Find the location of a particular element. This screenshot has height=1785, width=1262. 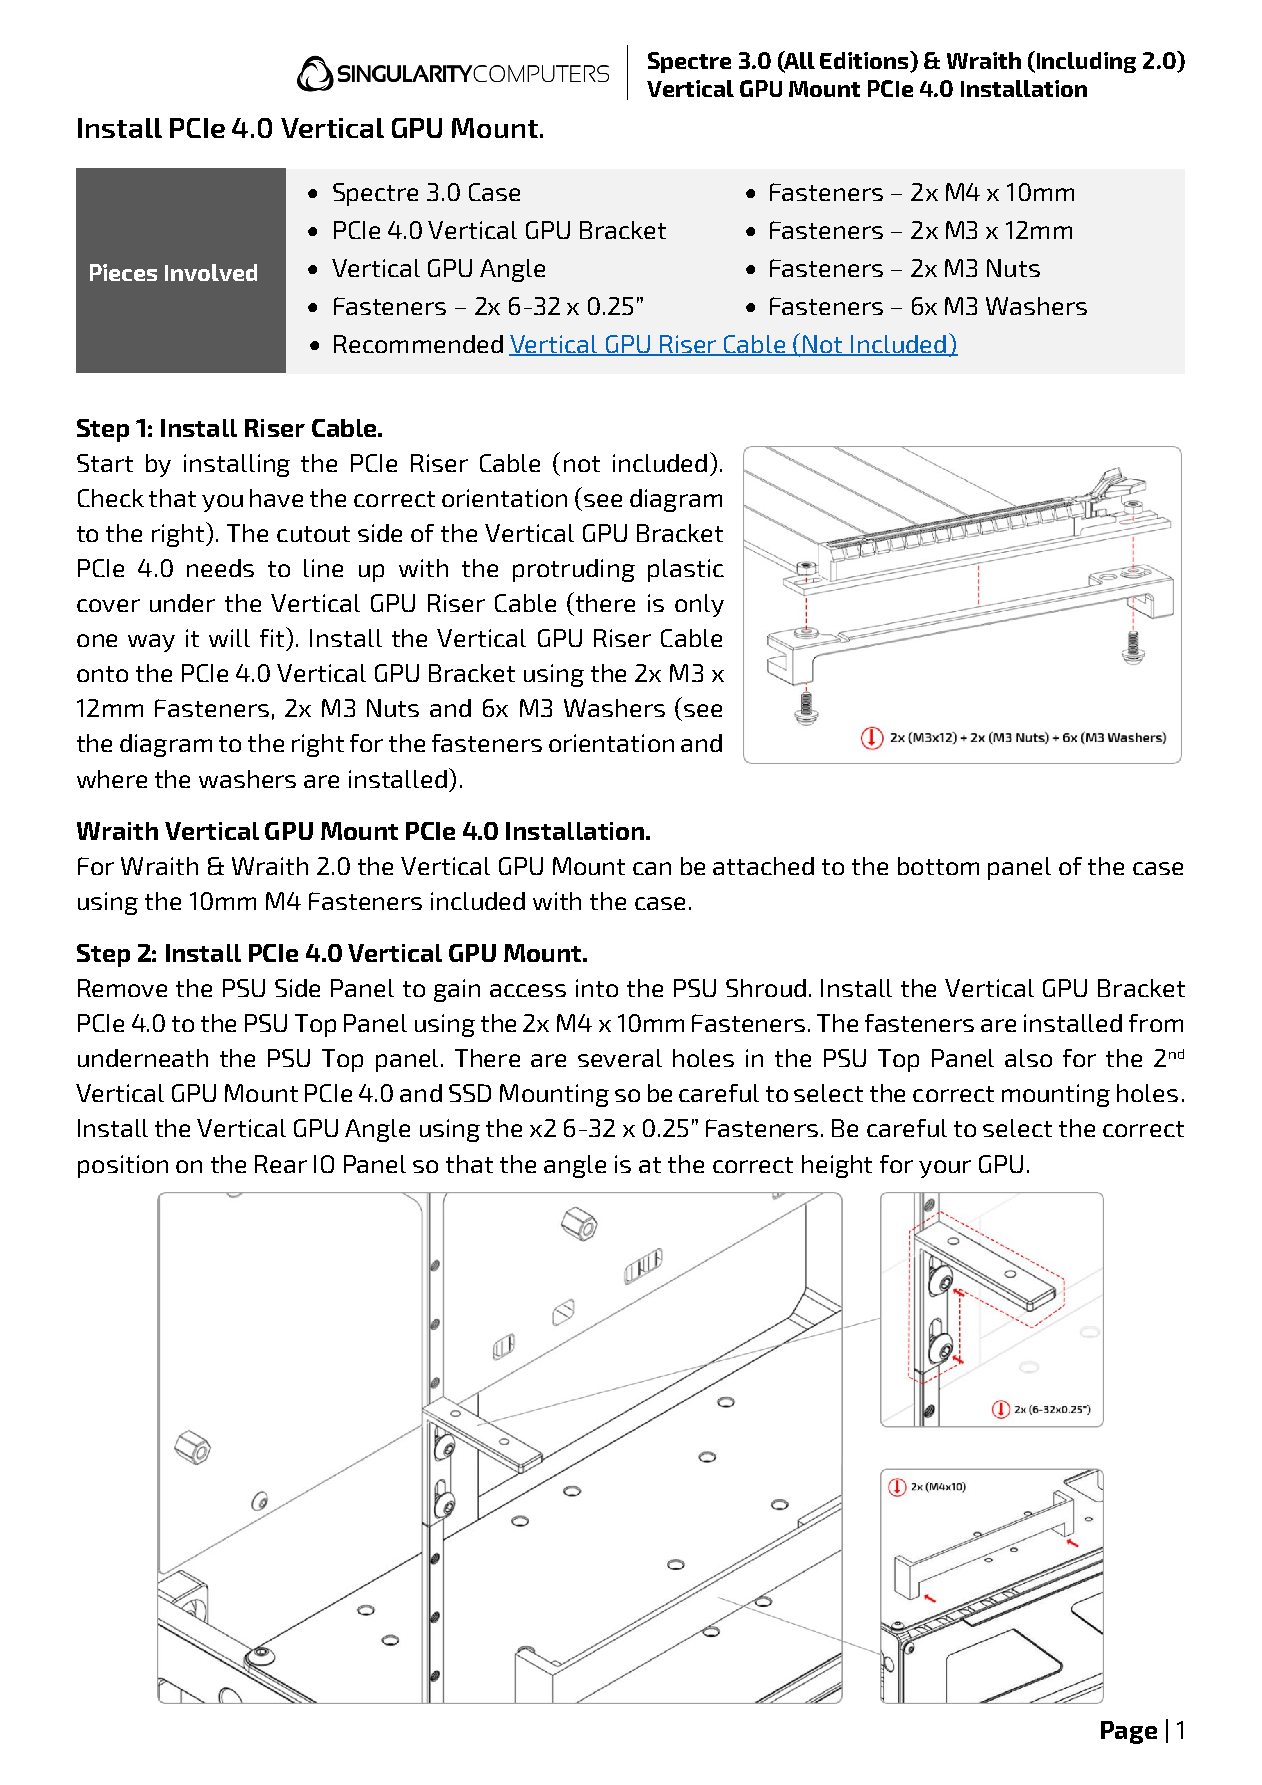

bottom is located at coordinates (938, 866).
